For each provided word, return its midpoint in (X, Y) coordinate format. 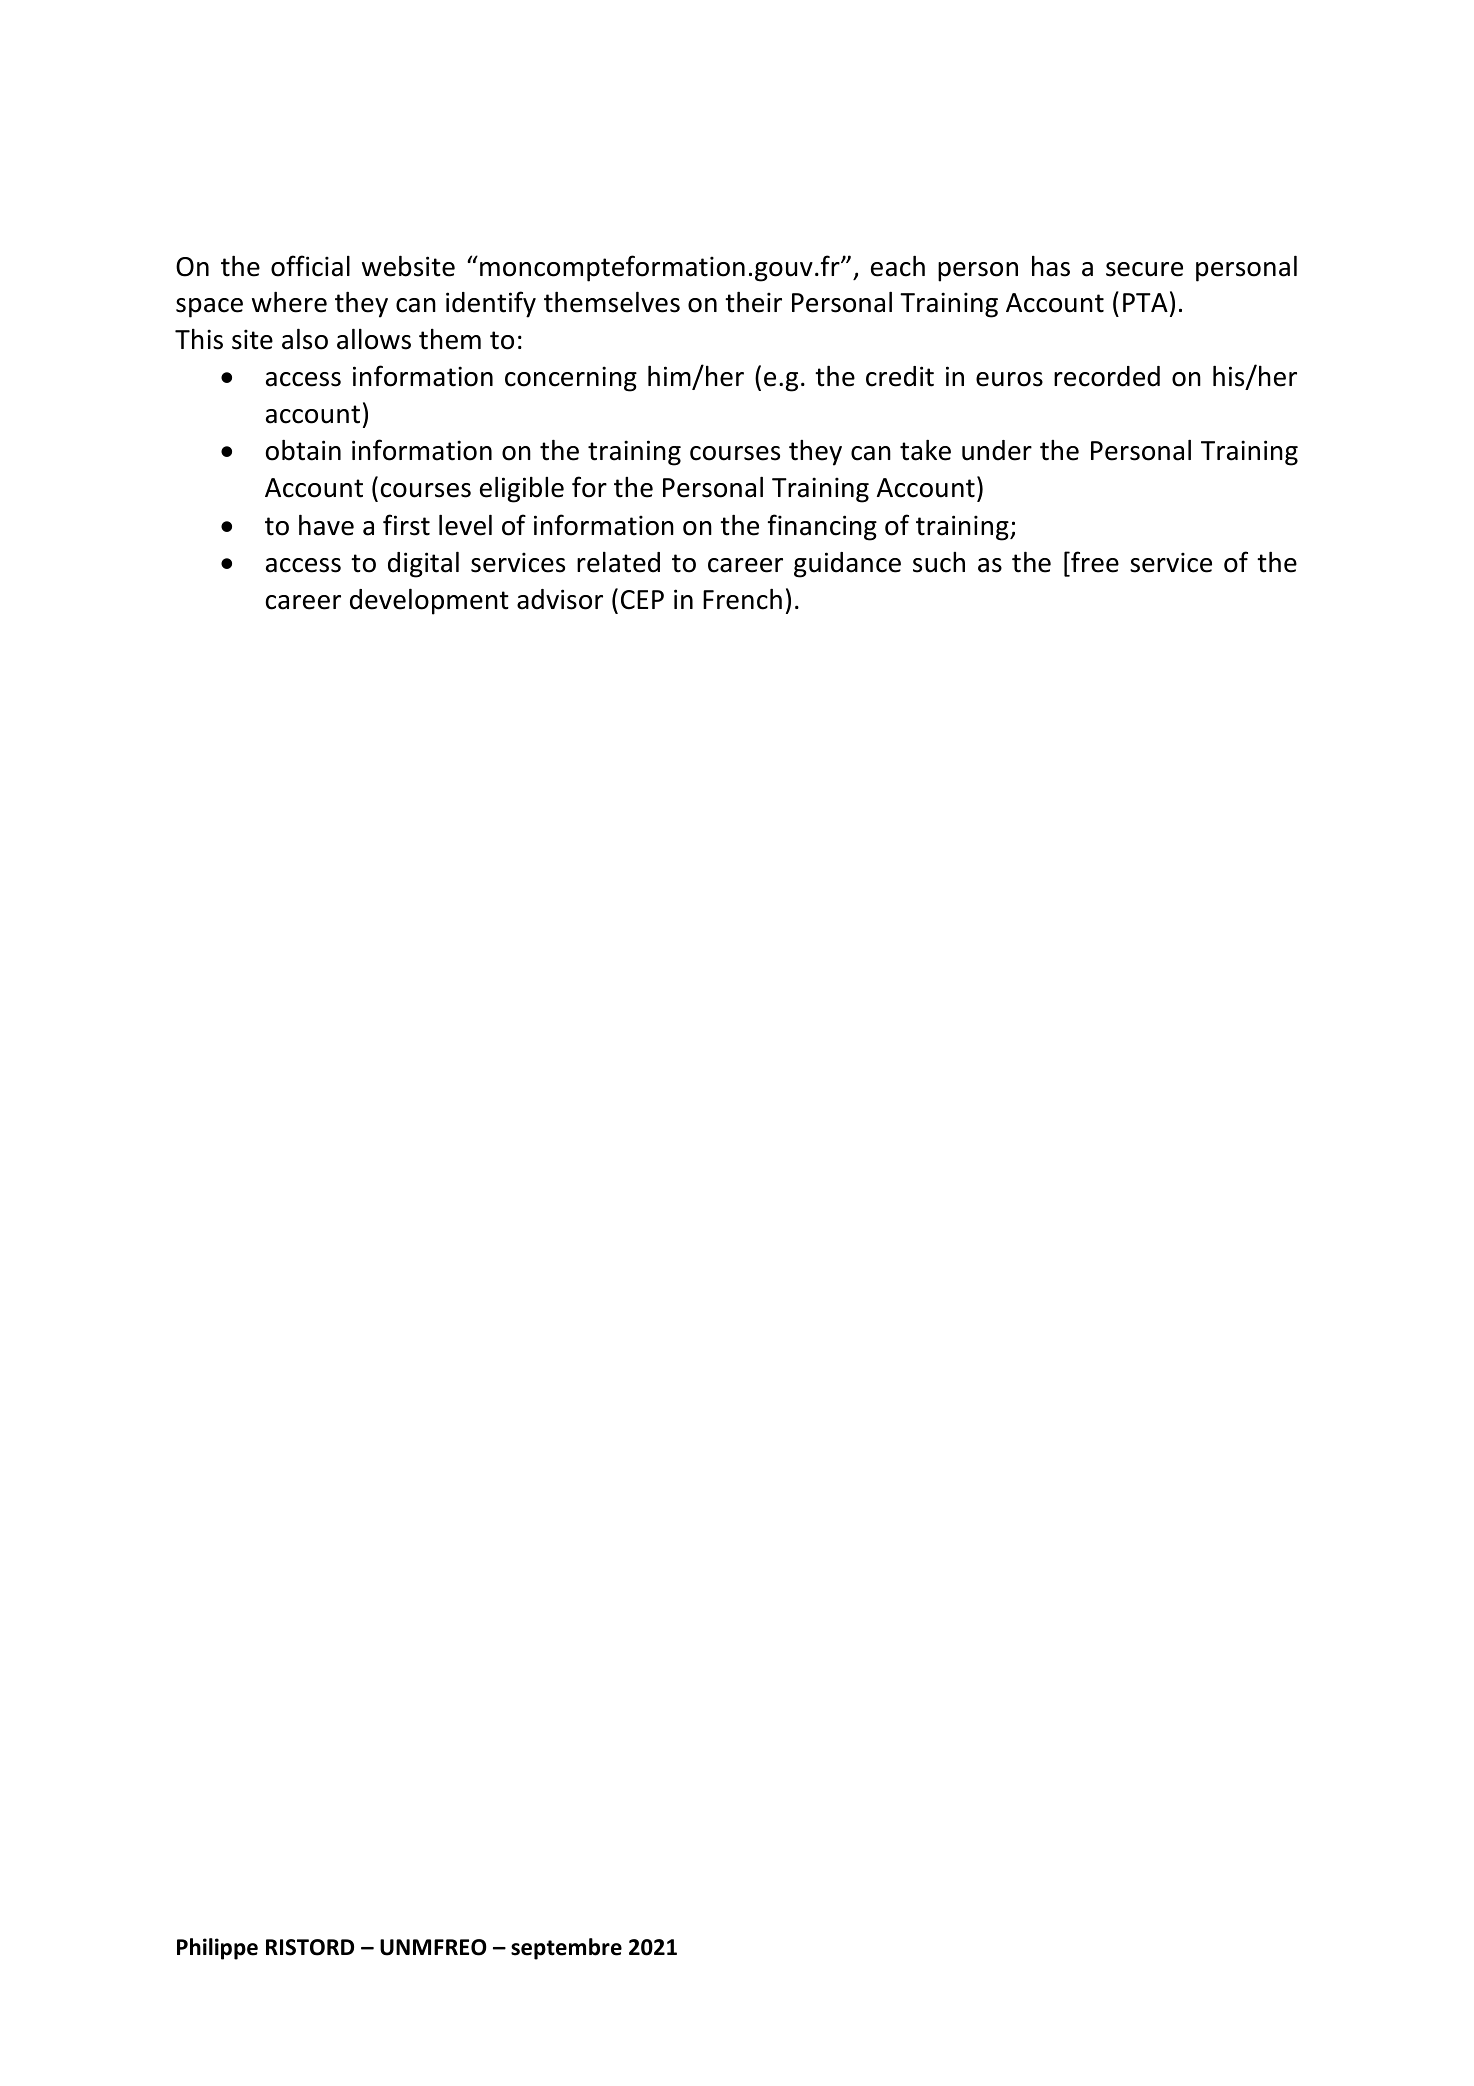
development (429, 601)
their (753, 302)
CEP (642, 600)
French (742, 599)
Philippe (217, 1949)
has (1051, 266)
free (1094, 563)
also (305, 339)
